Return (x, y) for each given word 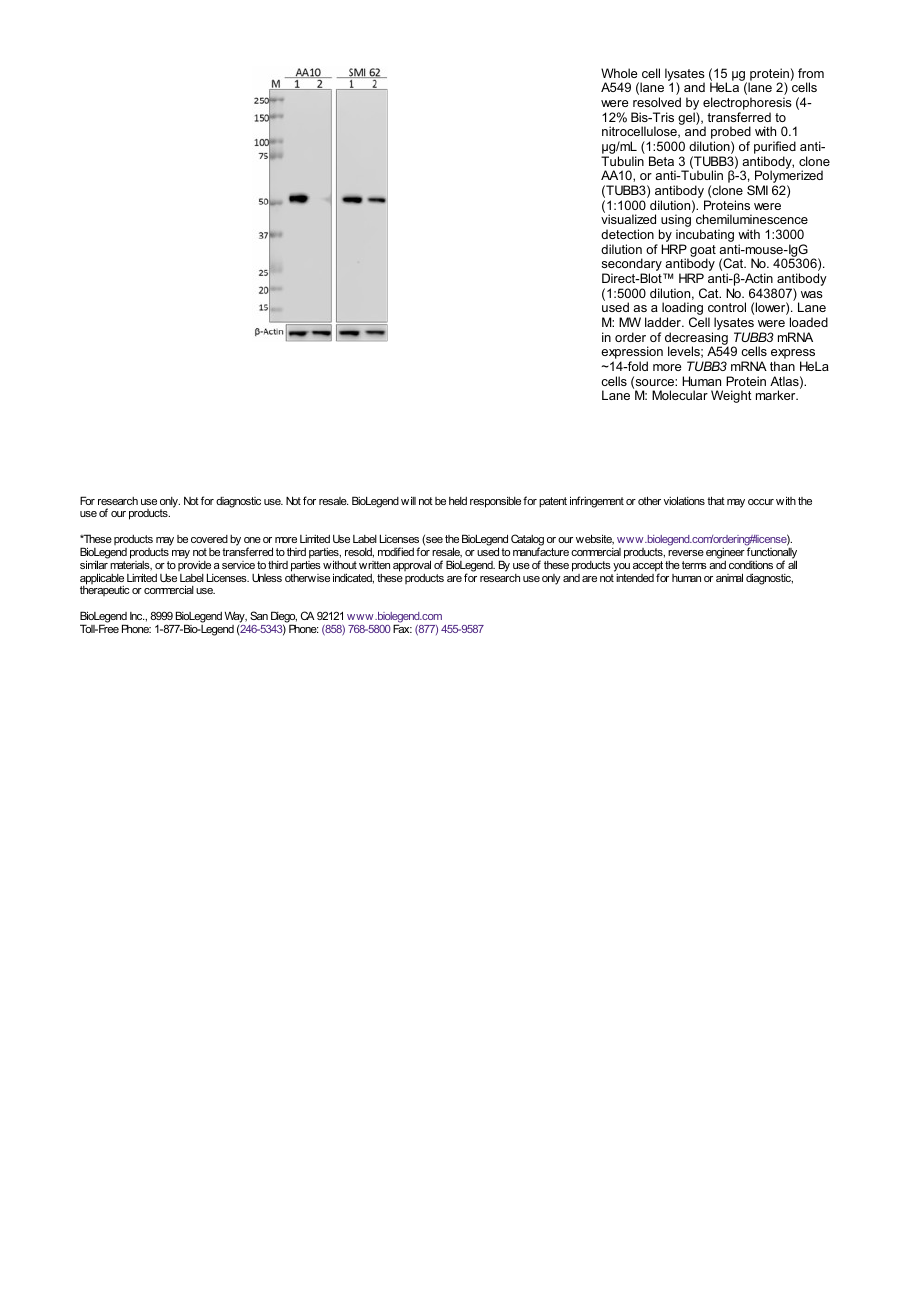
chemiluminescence (752, 219)
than (782, 366)
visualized (628, 219)
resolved (657, 102)
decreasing (696, 339)
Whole (619, 73)
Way (236, 618)
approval (412, 566)
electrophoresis (747, 105)
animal (729, 577)
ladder (664, 322)
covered (209, 539)
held (458, 501)
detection (627, 234)
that (716, 500)
